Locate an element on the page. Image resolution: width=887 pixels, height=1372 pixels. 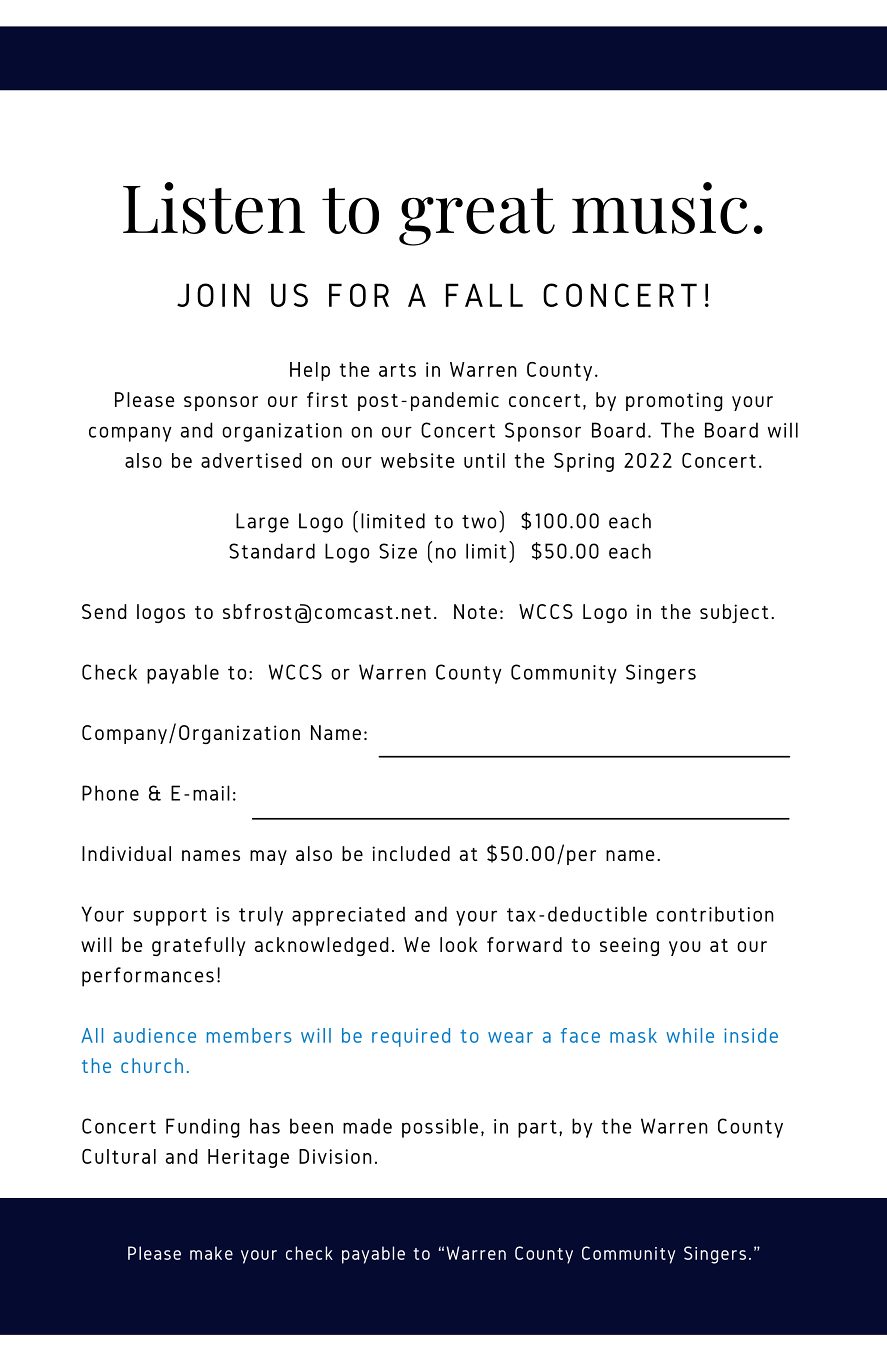
Phone is located at coordinates (110, 793).
